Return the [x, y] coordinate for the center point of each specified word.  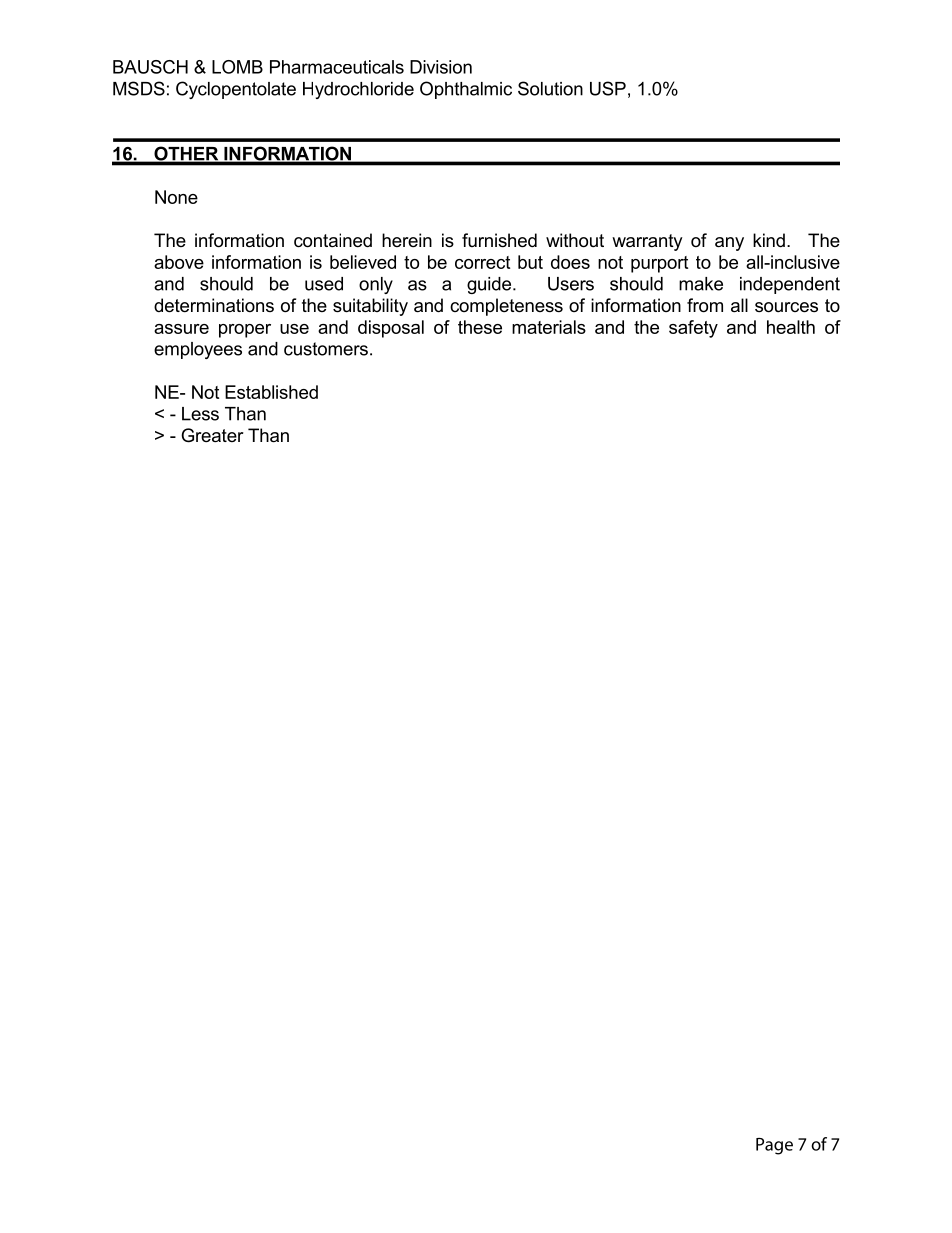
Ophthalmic [466, 90]
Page [774, 1146]
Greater [212, 435]
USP [608, 88]
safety [693, 329]
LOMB [237, 67]
